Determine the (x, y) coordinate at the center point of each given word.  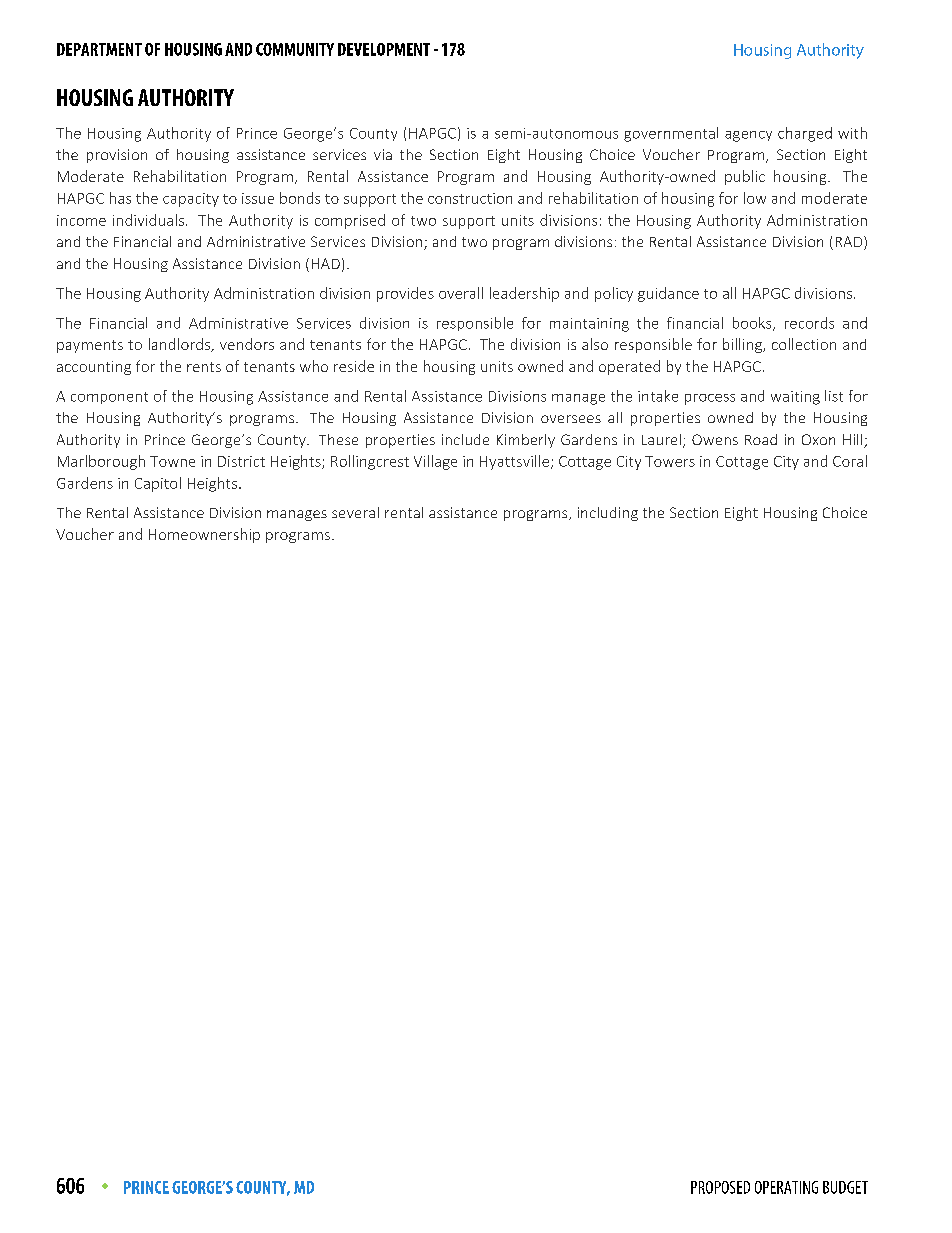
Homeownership (204, 535)
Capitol (158, 484)
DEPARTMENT (99, 49)
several (355, 512)
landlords (181, 345)
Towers (670, 461)
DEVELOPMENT (384, 49)
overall (461, 293)
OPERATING (786, 1187)
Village (435, 462)
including (608, 514)
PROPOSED (720, 1187)
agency (748, 136)
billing (743, 345)
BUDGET (845, 1187)
